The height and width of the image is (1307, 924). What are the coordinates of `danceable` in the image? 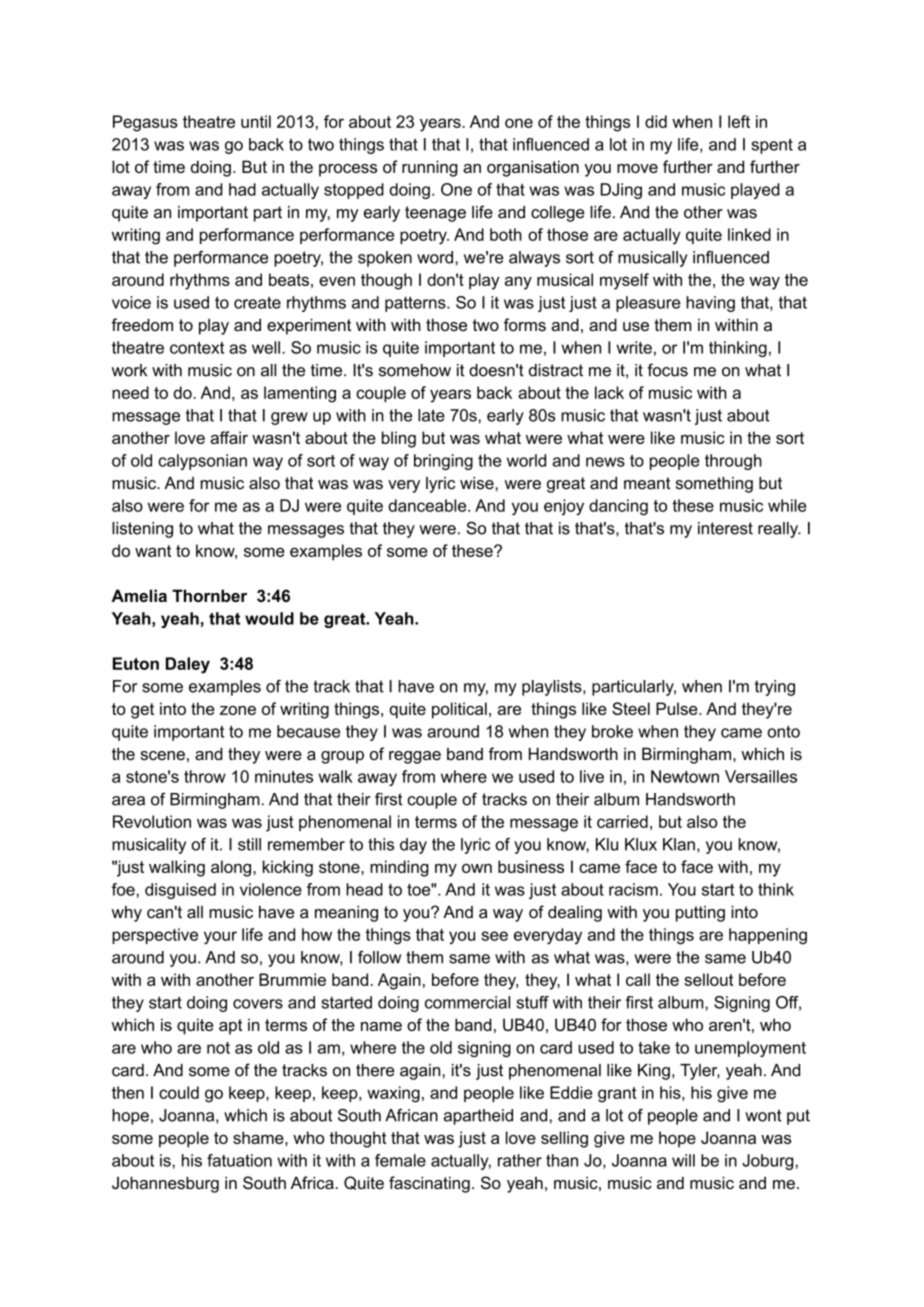 It's located at (428, 505).
